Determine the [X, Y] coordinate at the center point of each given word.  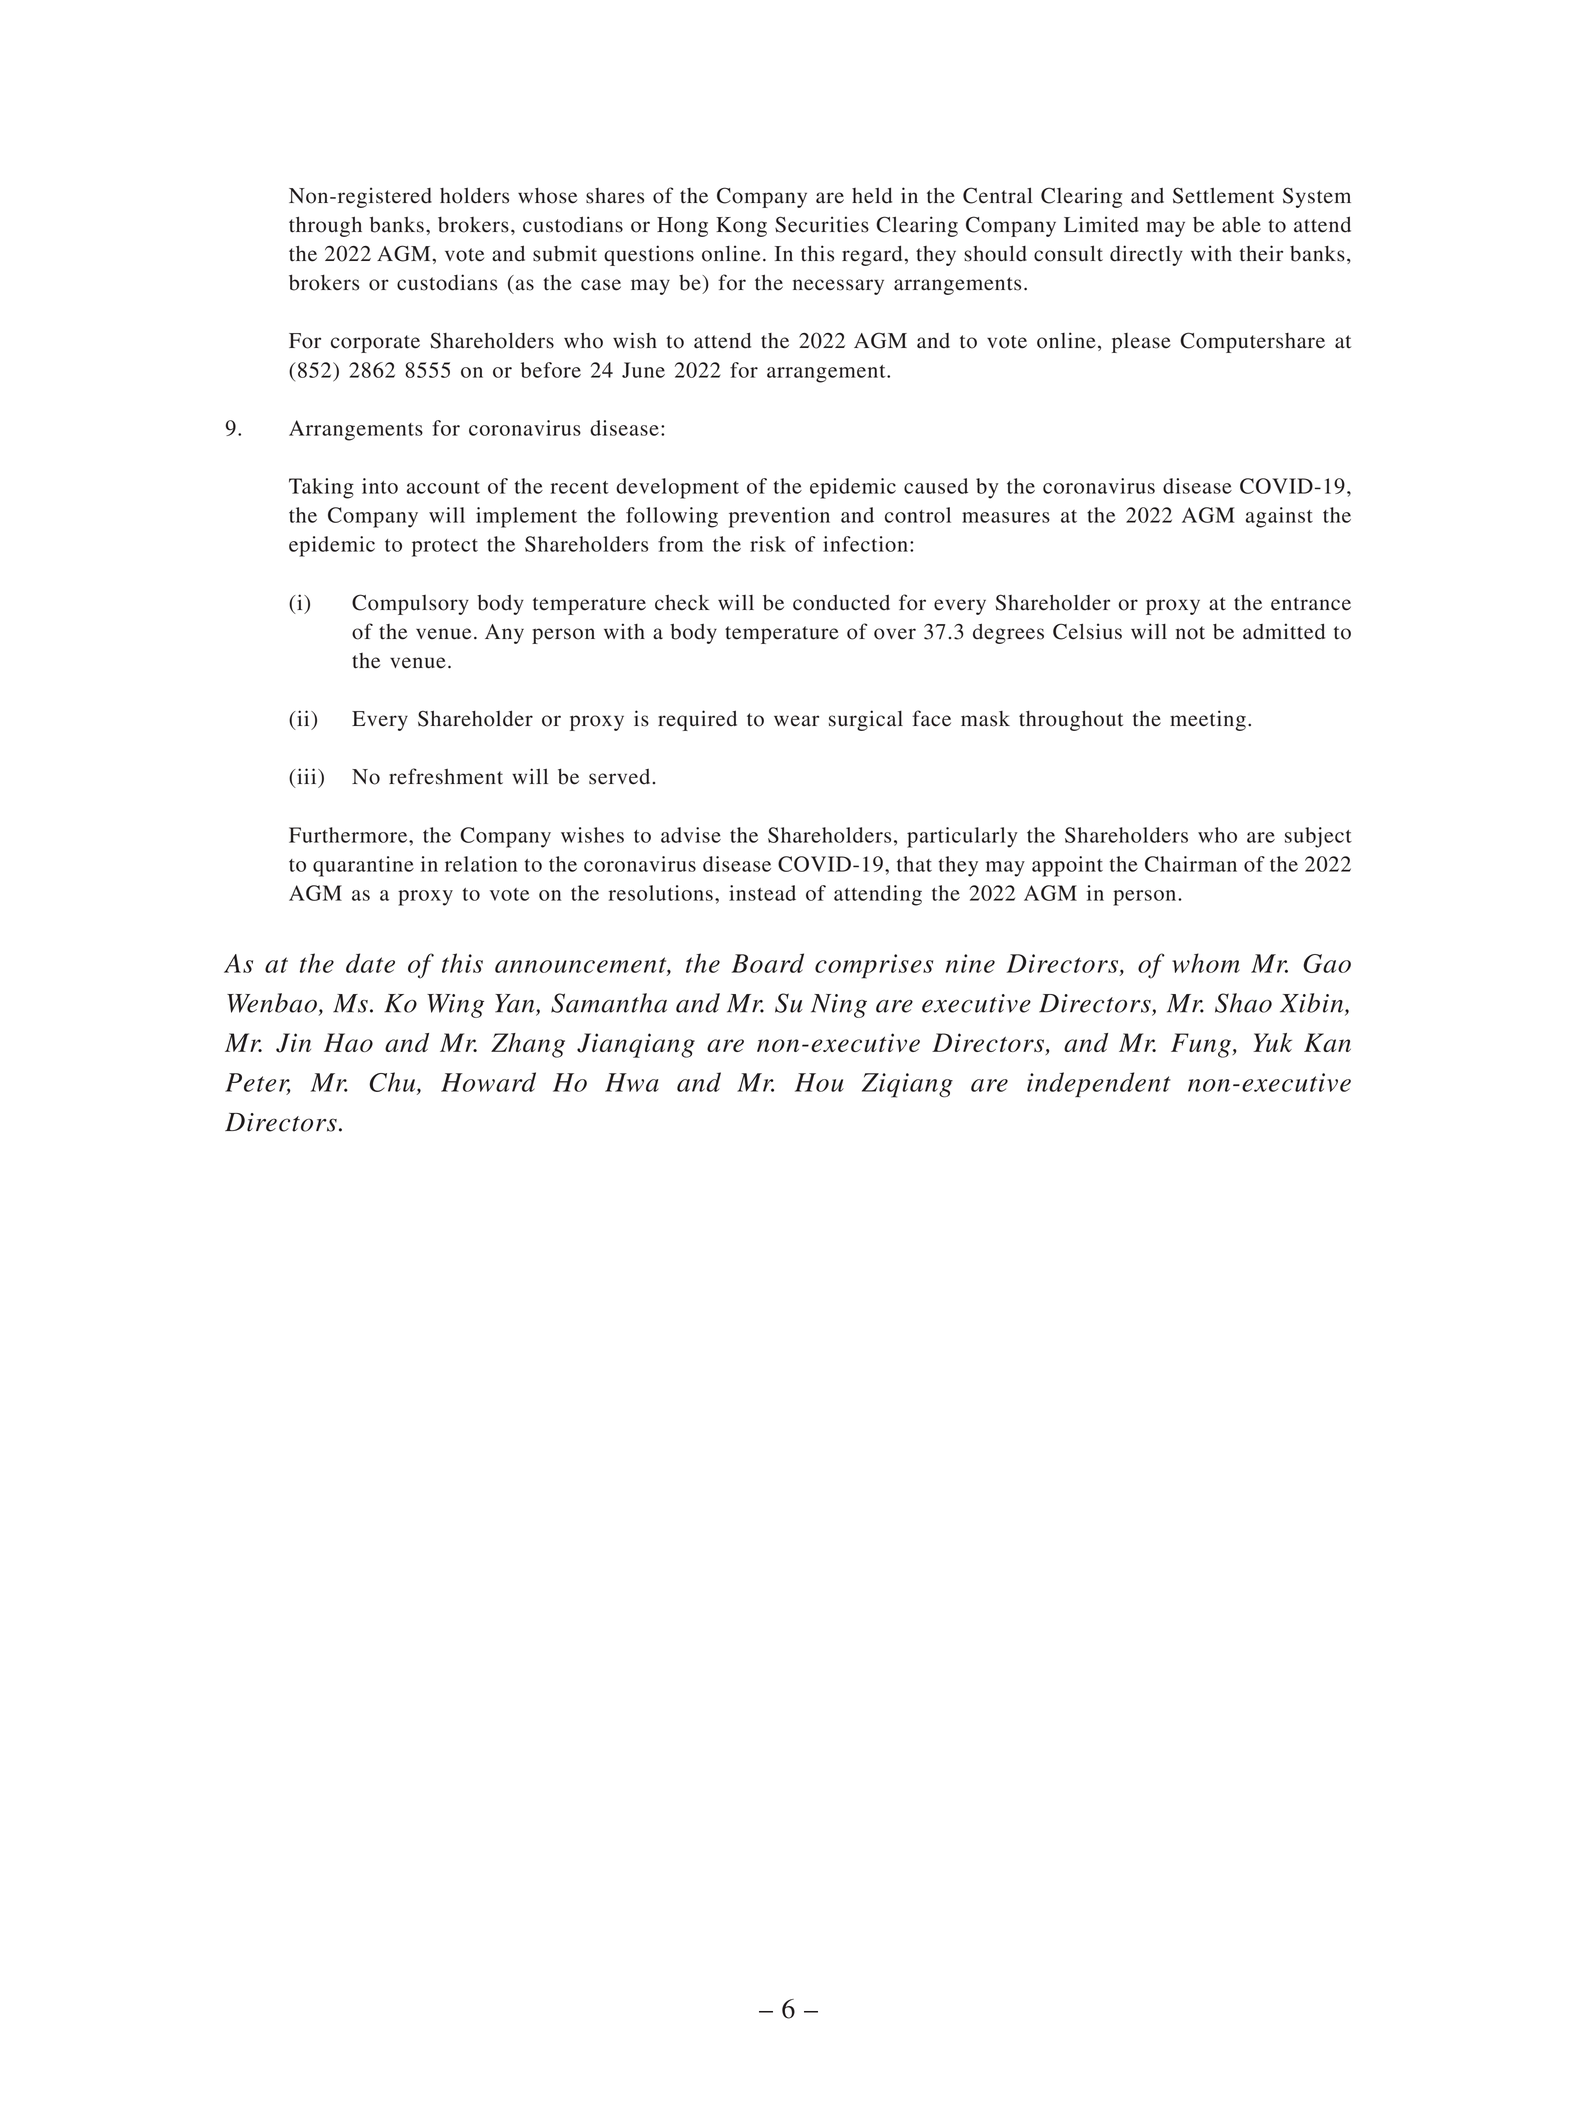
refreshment [446, 776]
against [1279, 517]
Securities [822, 224]
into [380, 486]
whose [547, 196]
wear [796, 721]
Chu [393, 1083]
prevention [779, 517]
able [1241, 224]
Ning [839, 1006]
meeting [1208, 720]
